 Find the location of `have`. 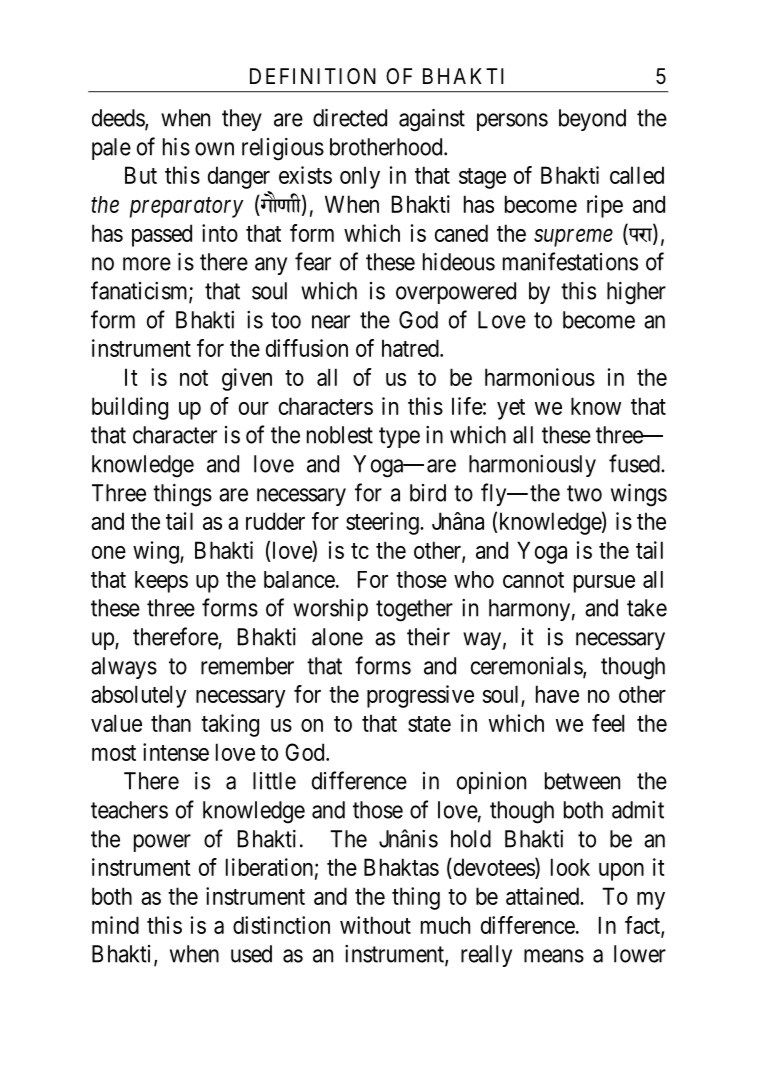

have is located at coordinates (557, 694).
